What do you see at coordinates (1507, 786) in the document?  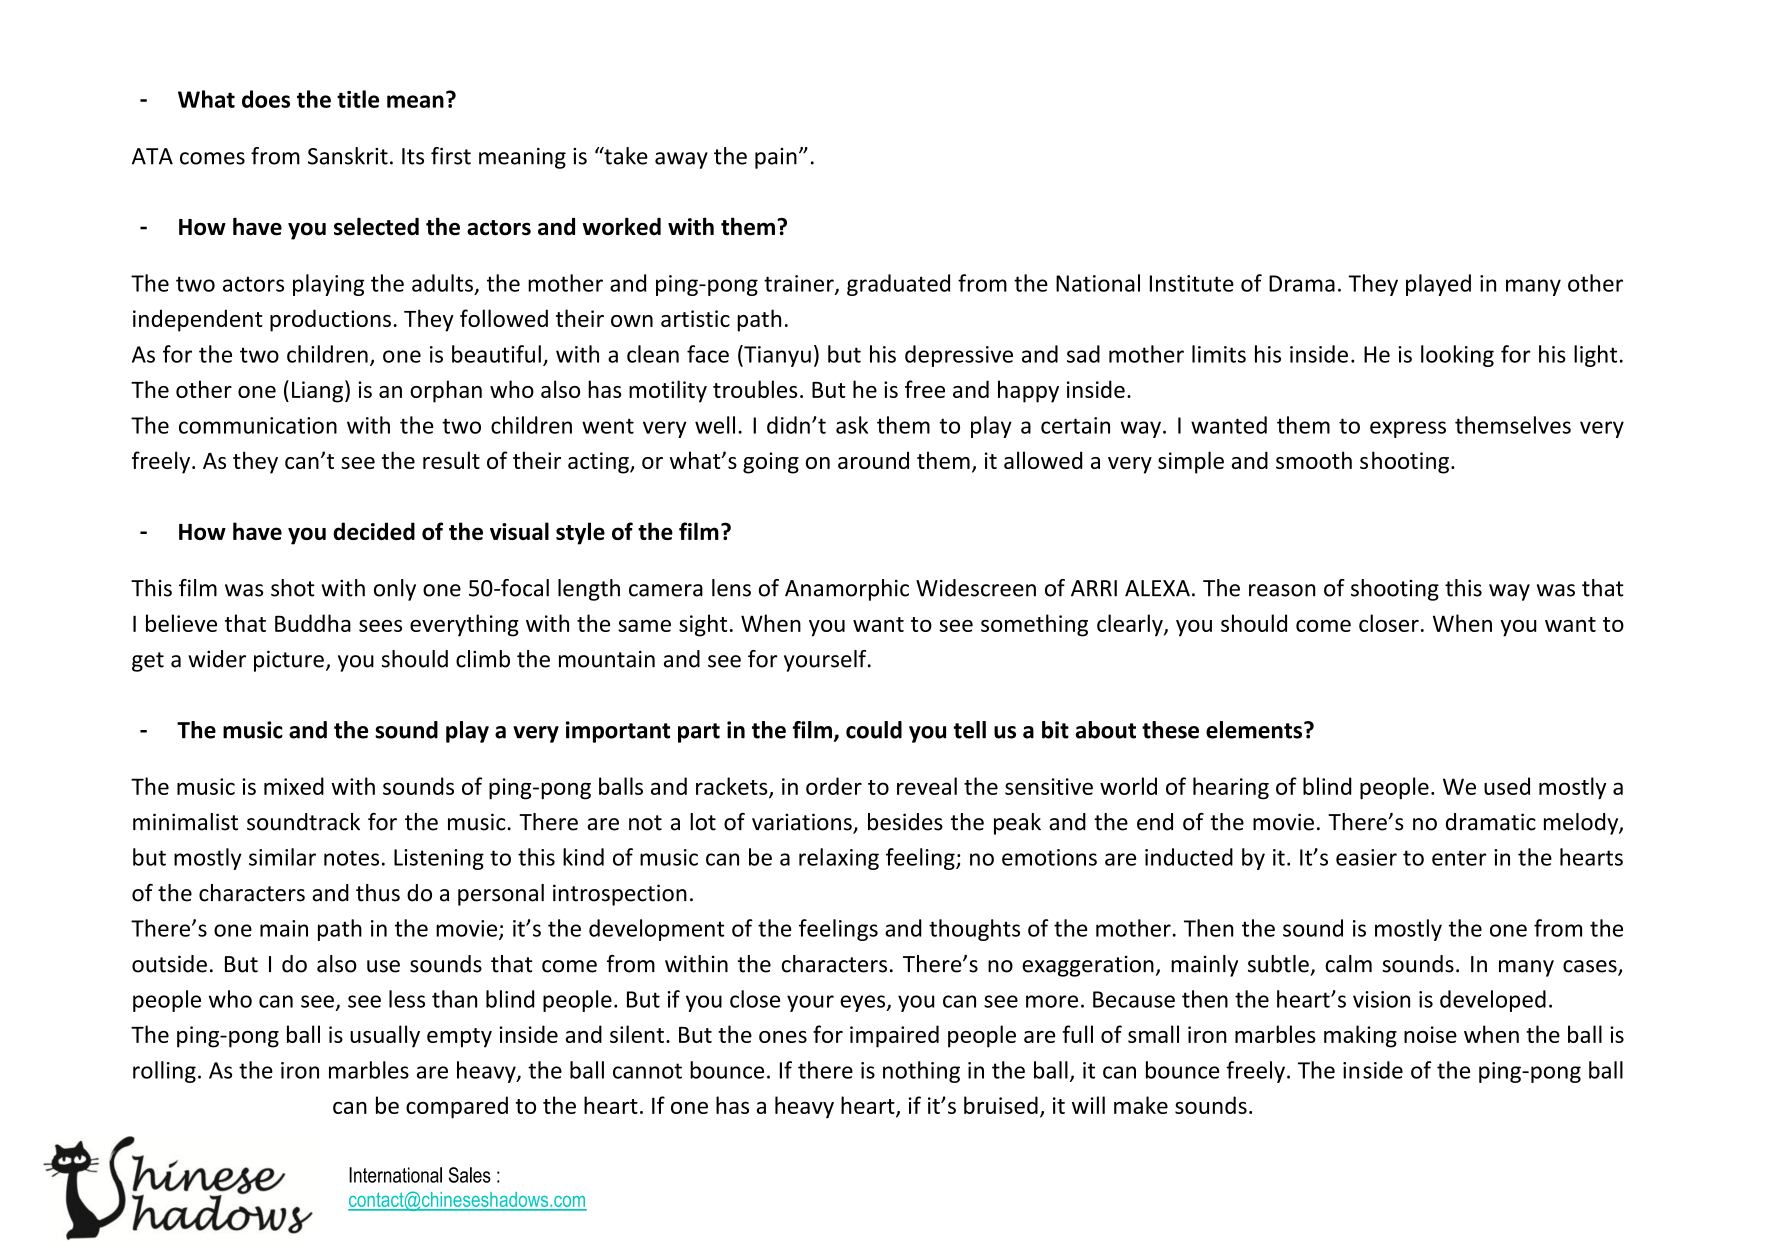 I see `used` at bounding box center [1507, 786].
